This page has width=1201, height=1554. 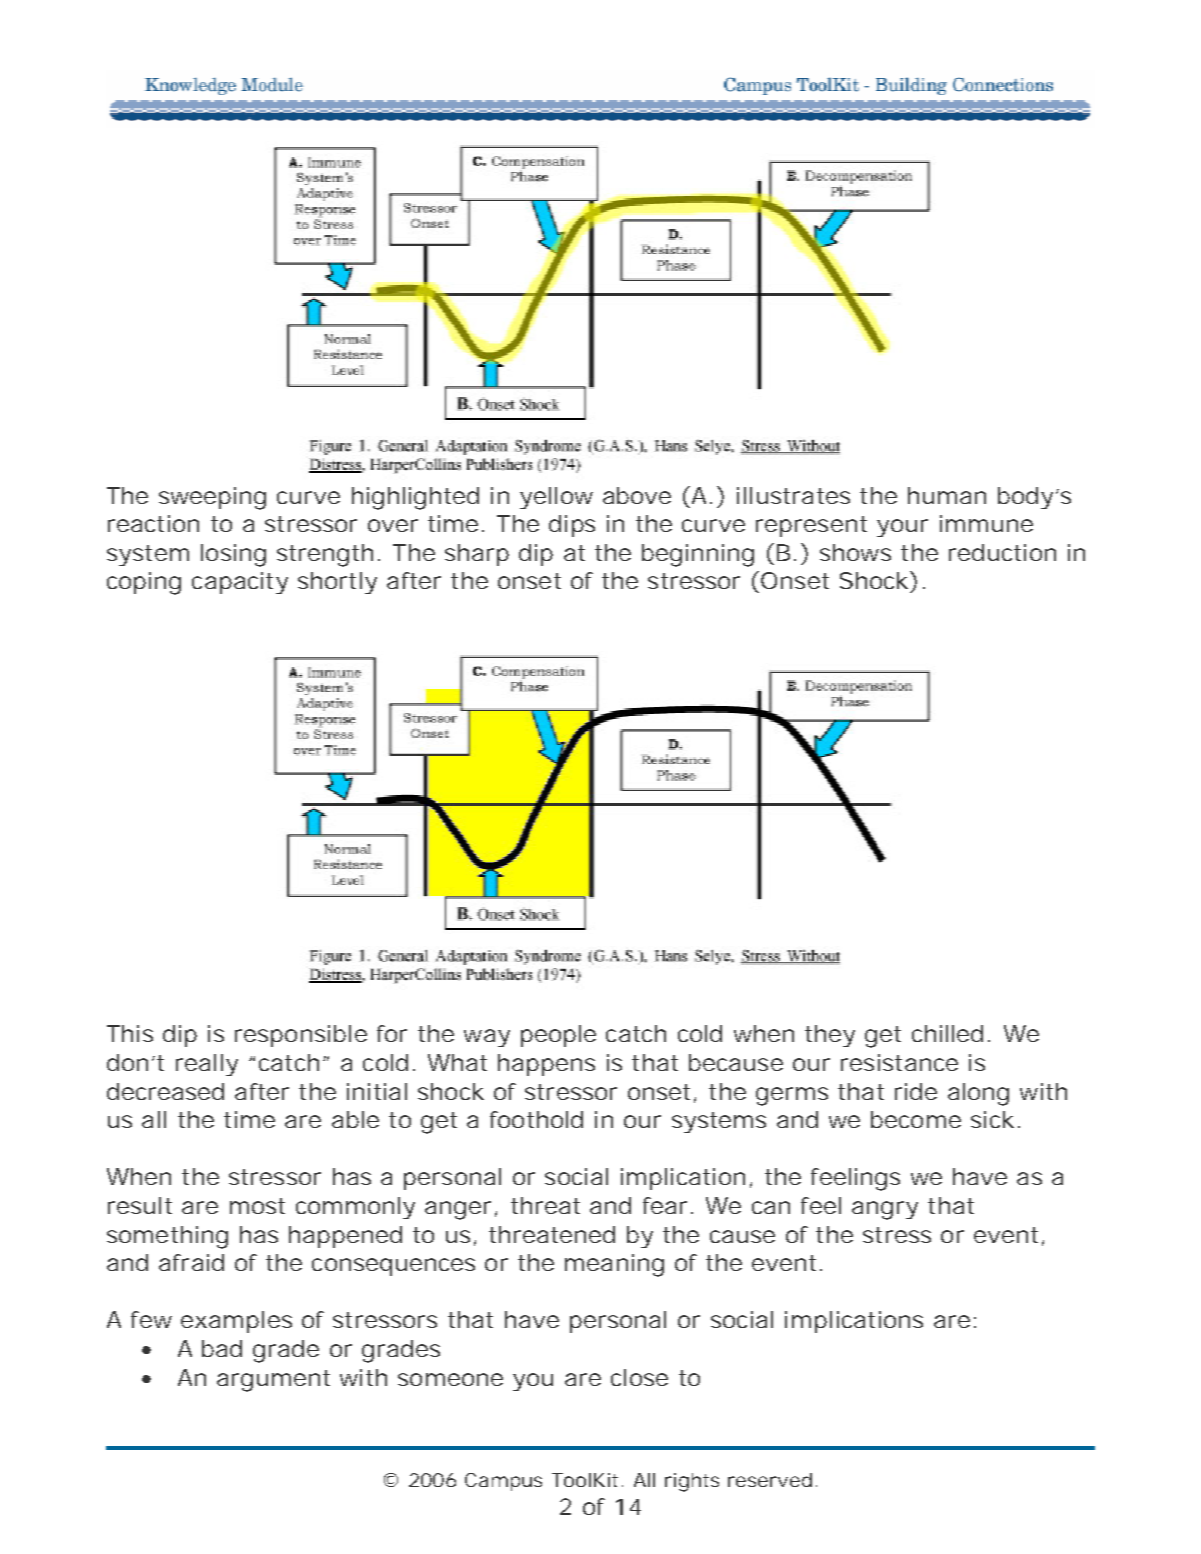 What do you see at coordinates (637, 495) in the page?
I see `above` at bounding box center [637, 495].
